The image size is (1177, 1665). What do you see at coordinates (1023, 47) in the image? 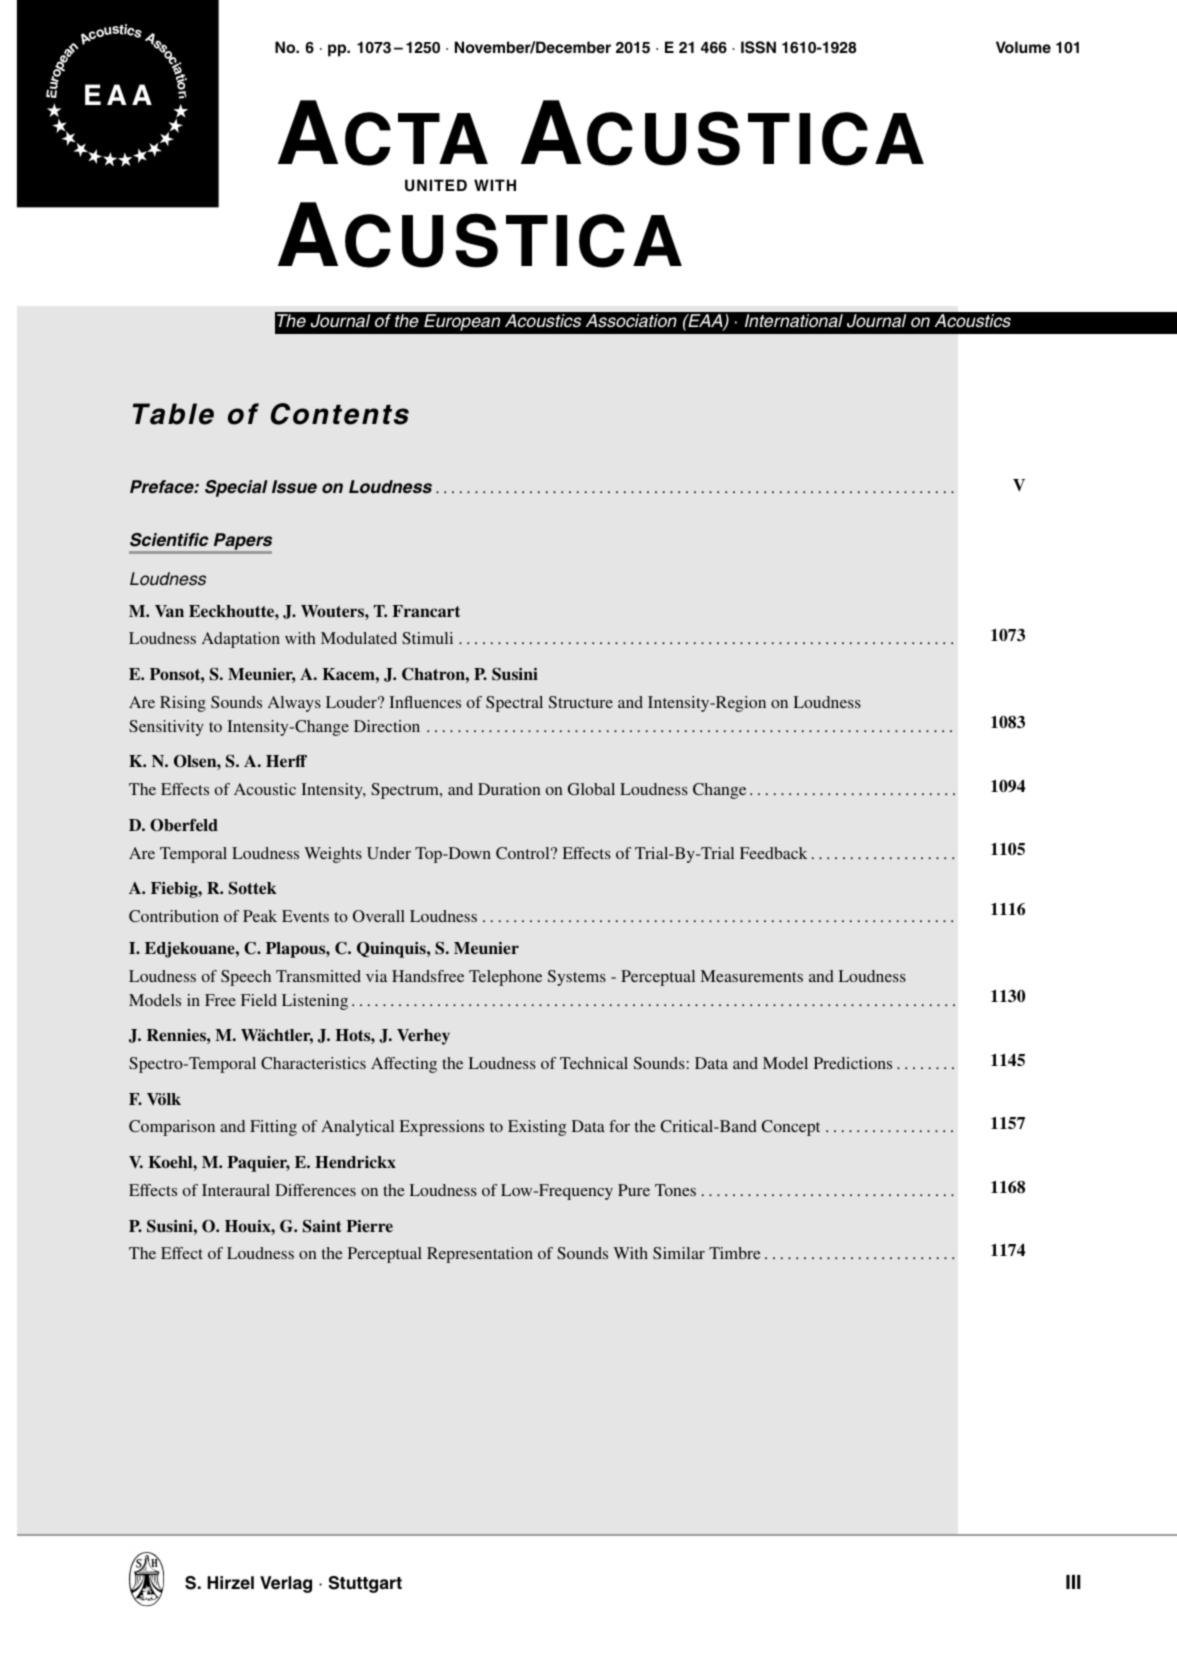
I see `Volume` at bounding box center [1023, 47].
